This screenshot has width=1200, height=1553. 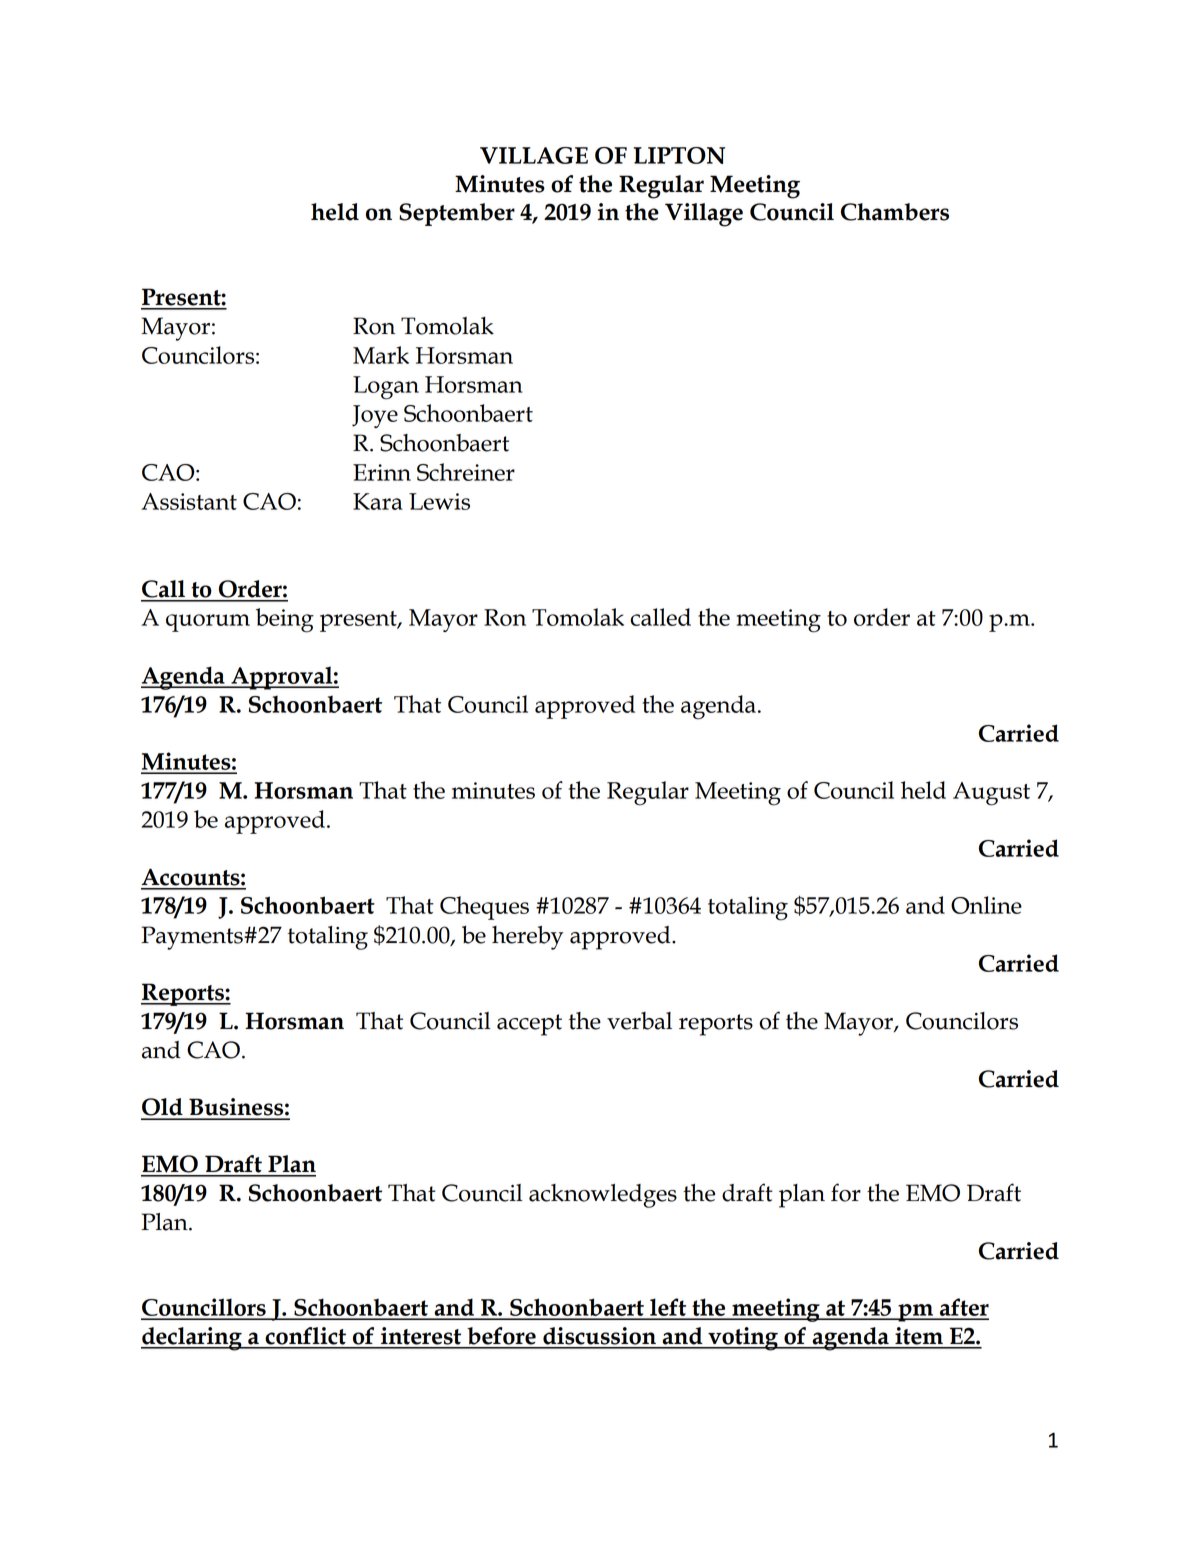 I want to click on Lewis, so click(x=439, y=501).
